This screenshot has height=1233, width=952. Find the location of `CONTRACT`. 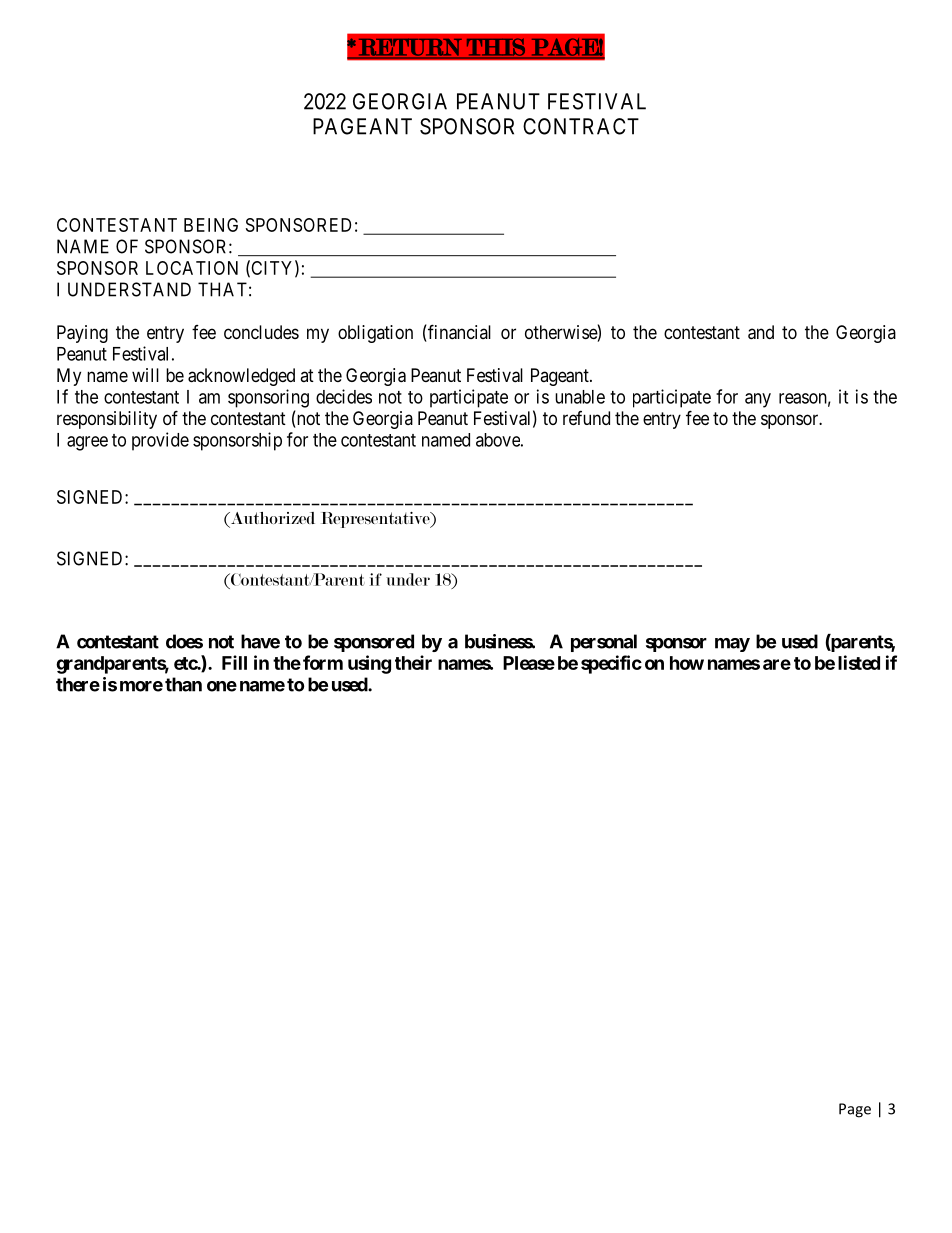

CONTRACT is located at coordinates (581, 126).
